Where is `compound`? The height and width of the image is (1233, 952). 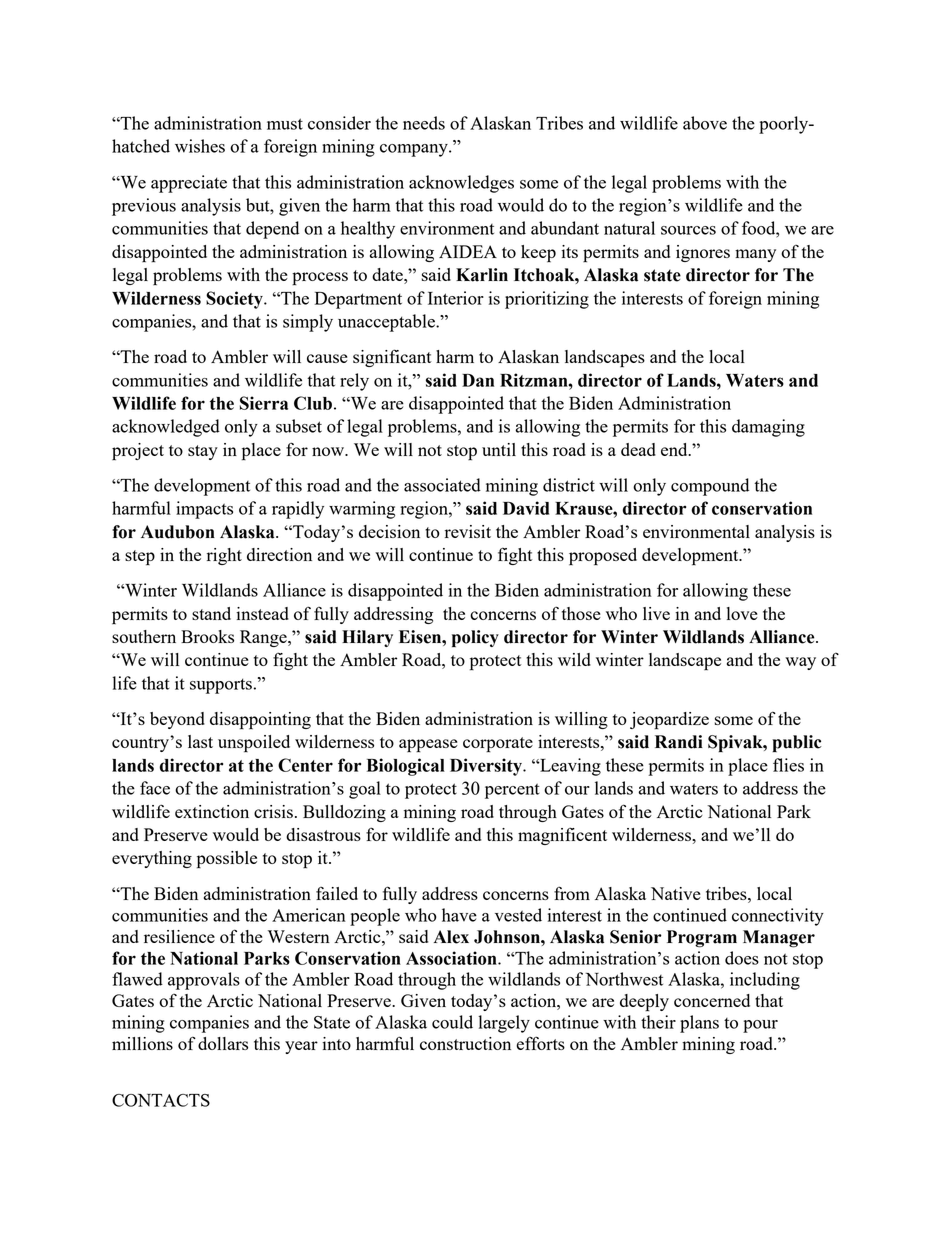
compound is located at coordinates (710, 487).
